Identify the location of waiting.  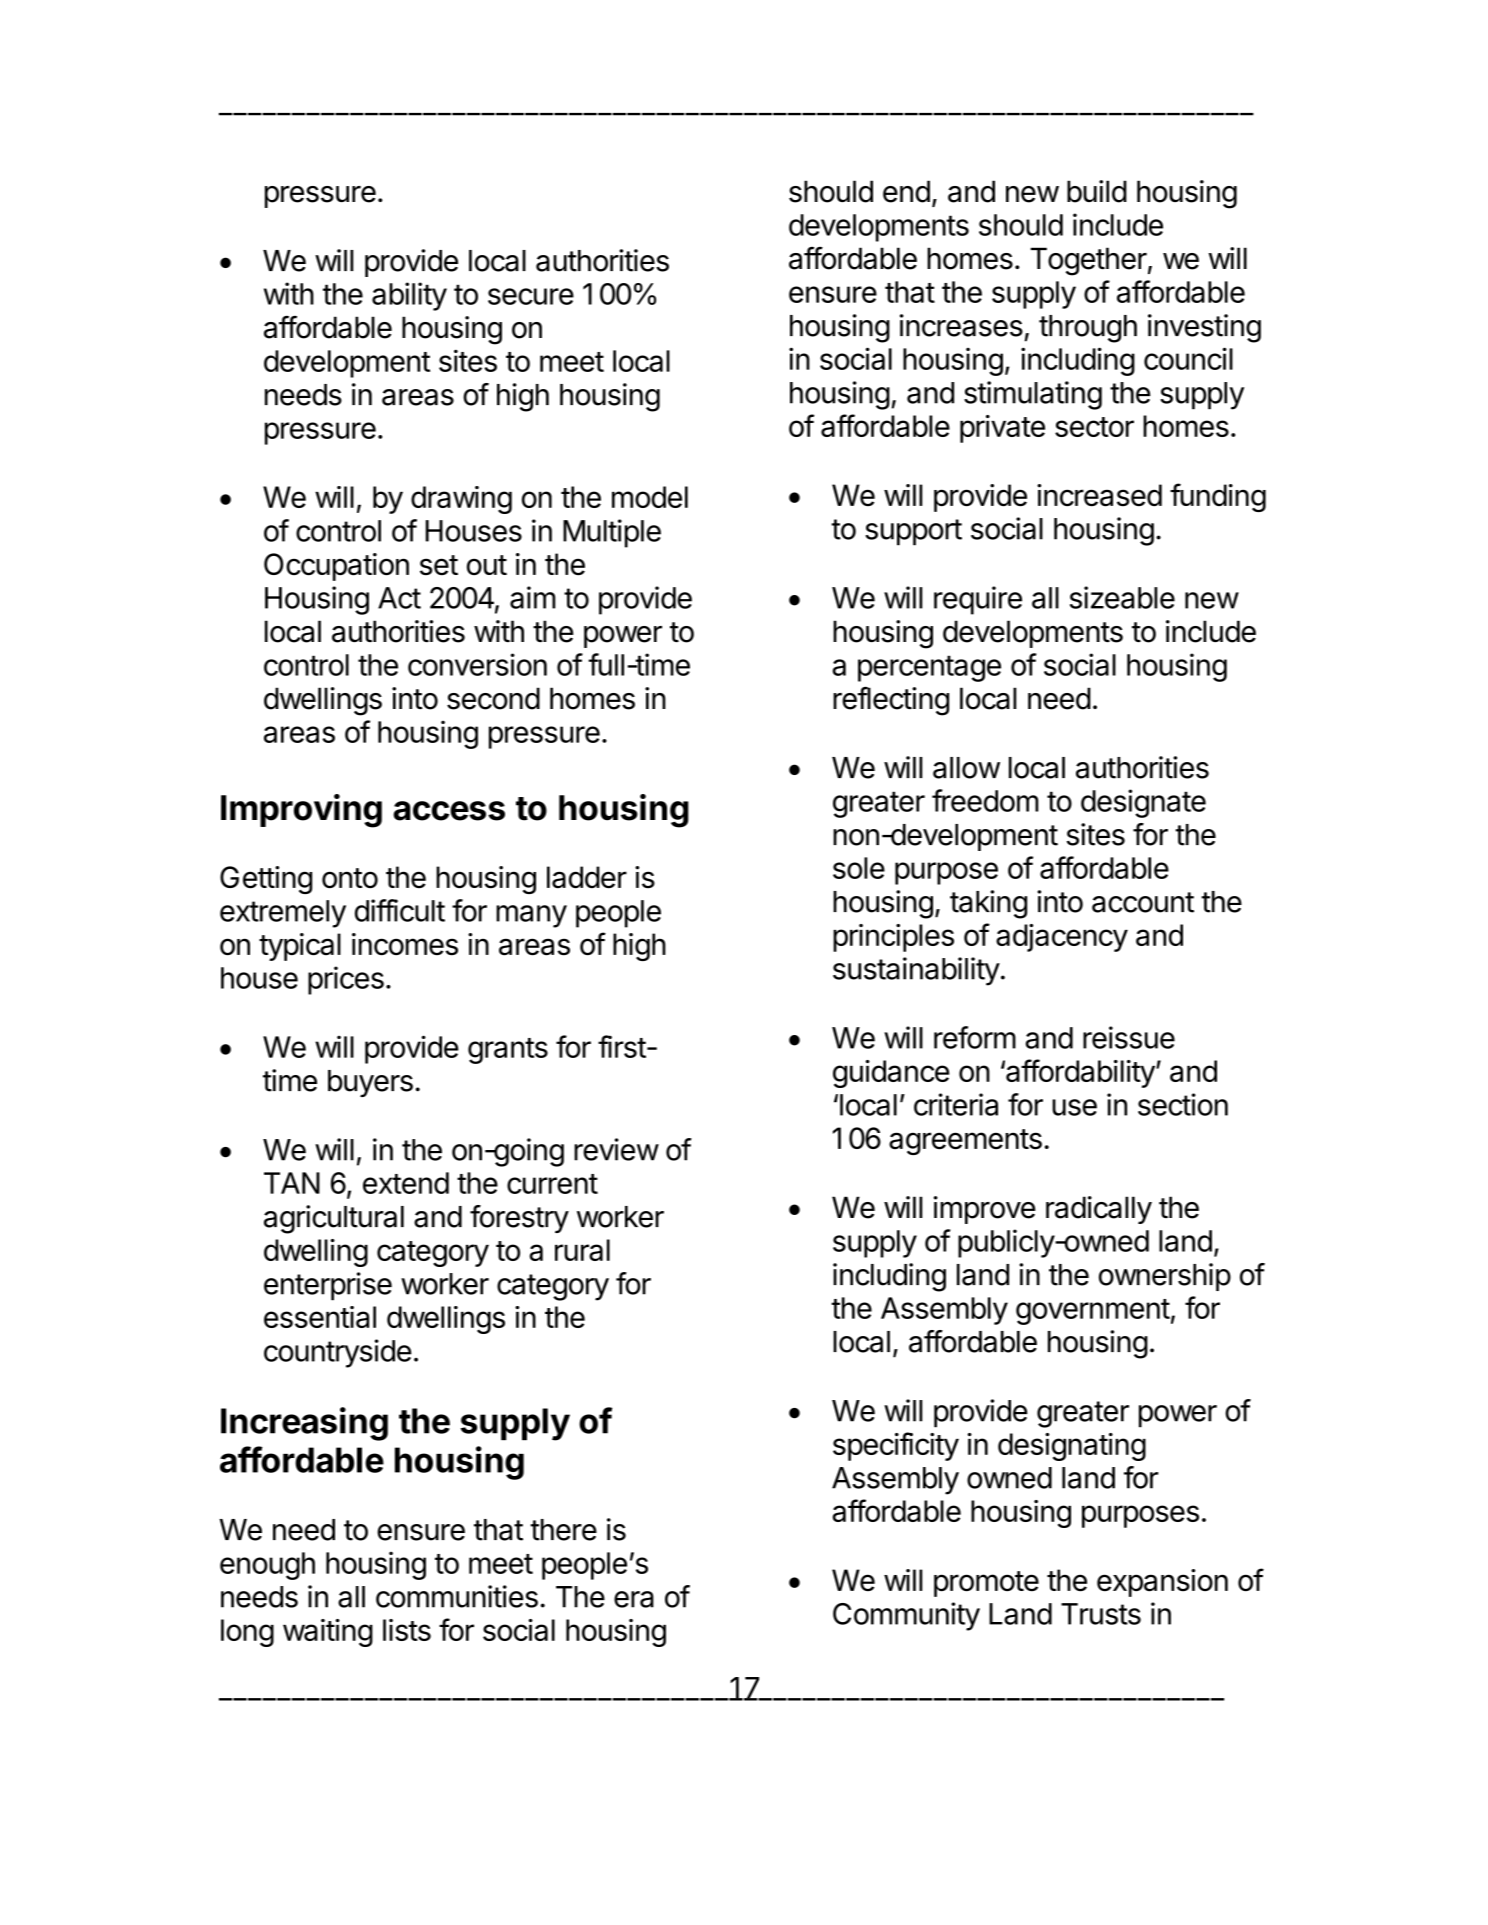
(328, 1633).
